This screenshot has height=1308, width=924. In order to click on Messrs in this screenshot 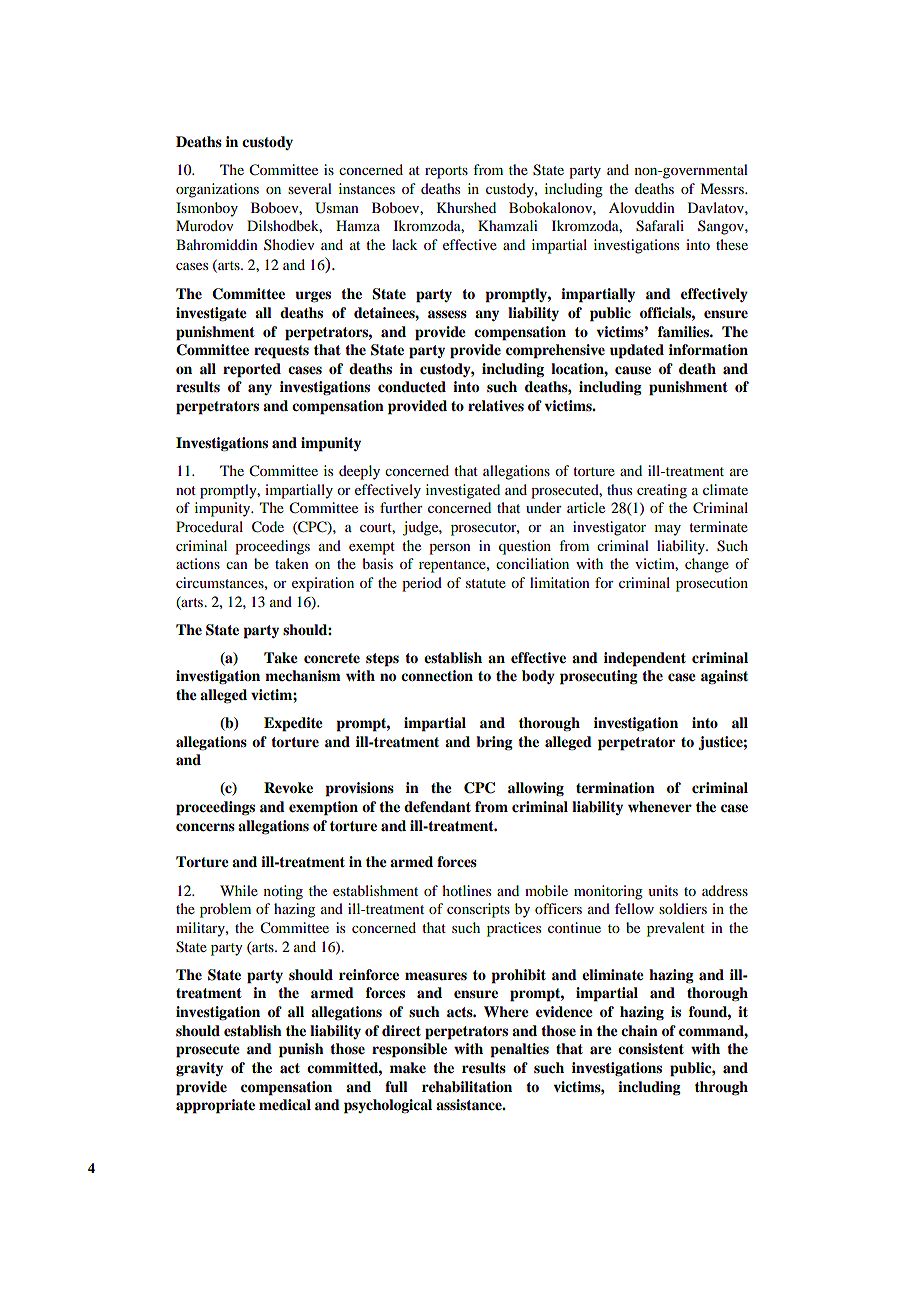, I will do `click(723, 188)`.
